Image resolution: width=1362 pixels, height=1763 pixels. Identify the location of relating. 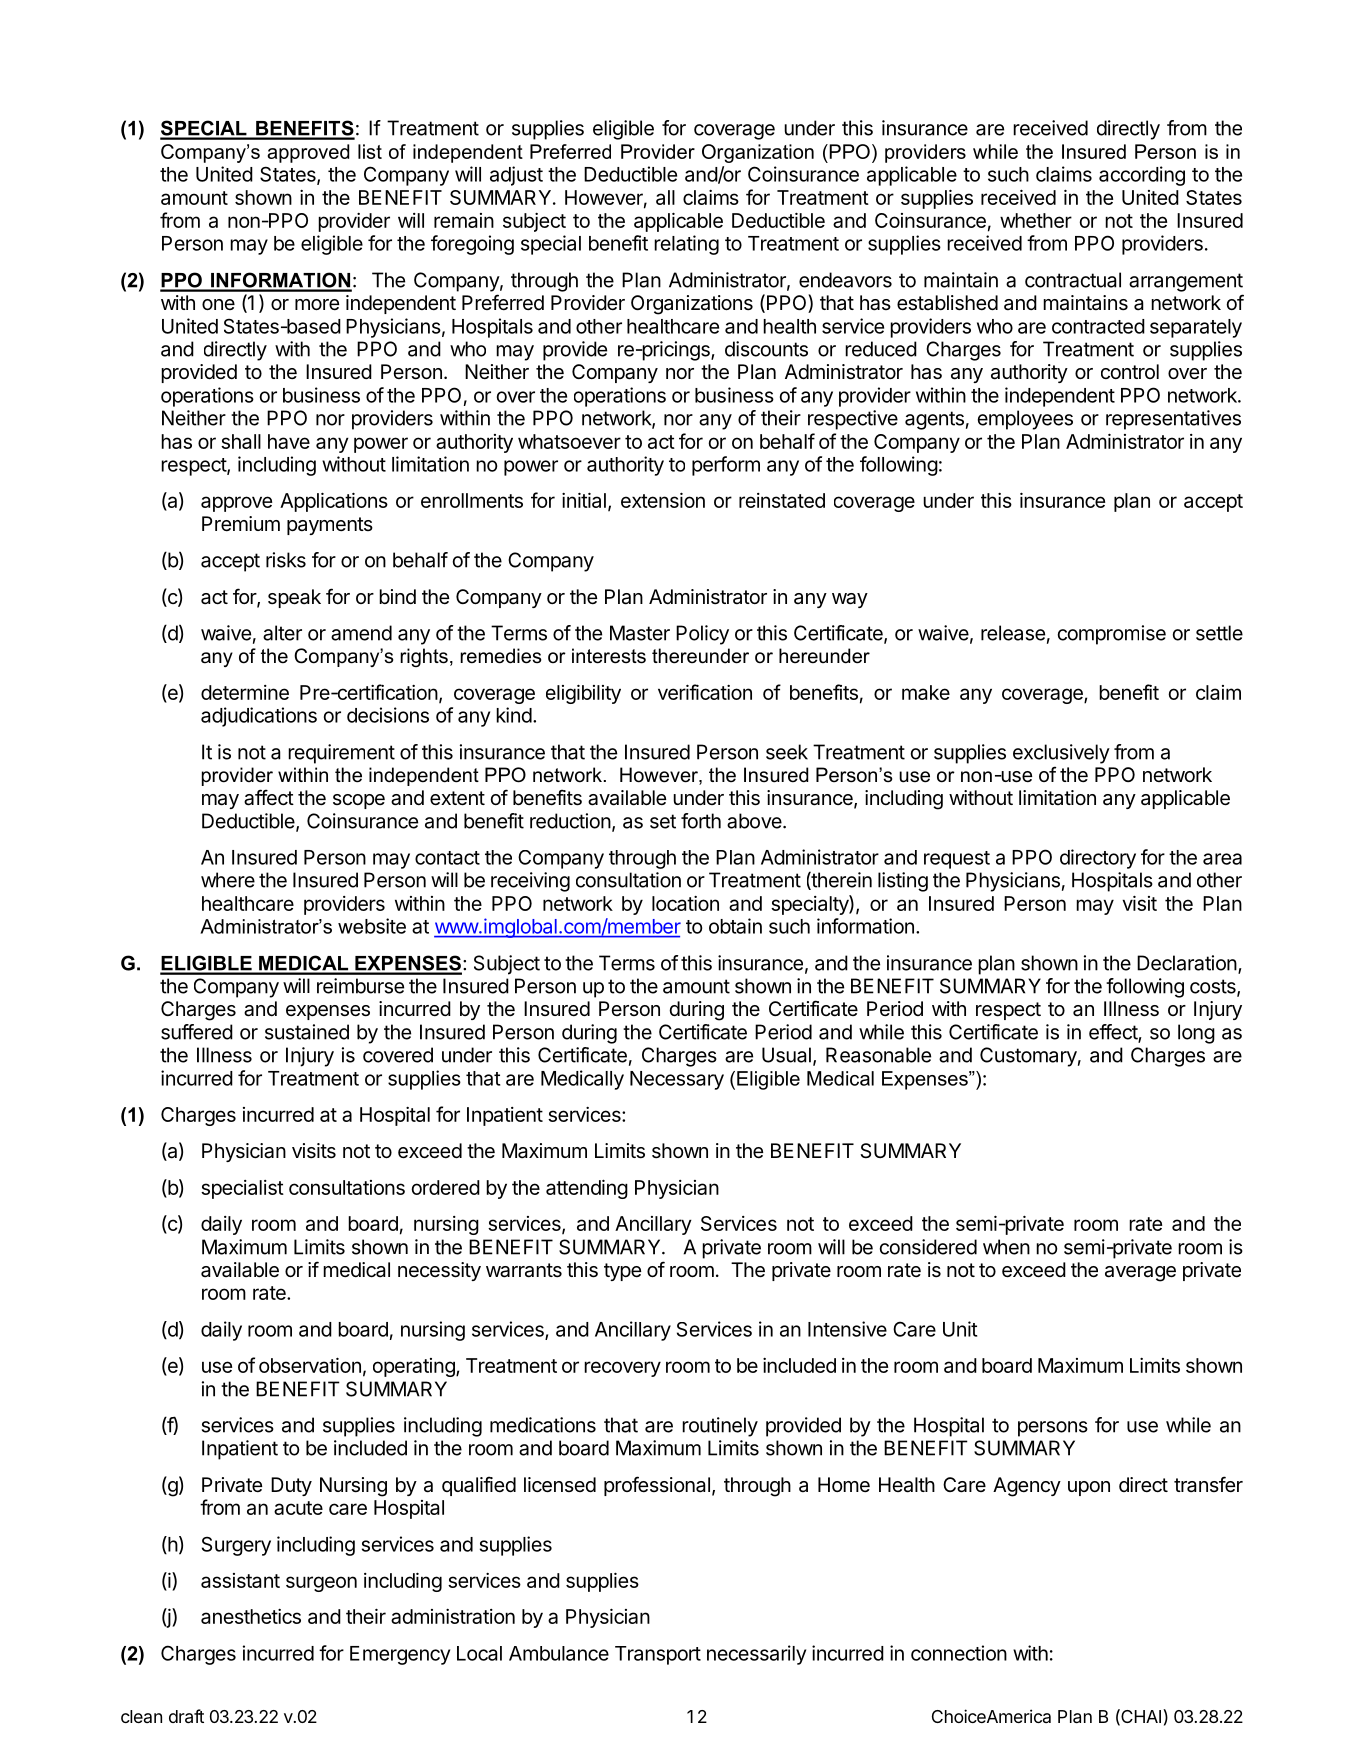
(686, 245).
